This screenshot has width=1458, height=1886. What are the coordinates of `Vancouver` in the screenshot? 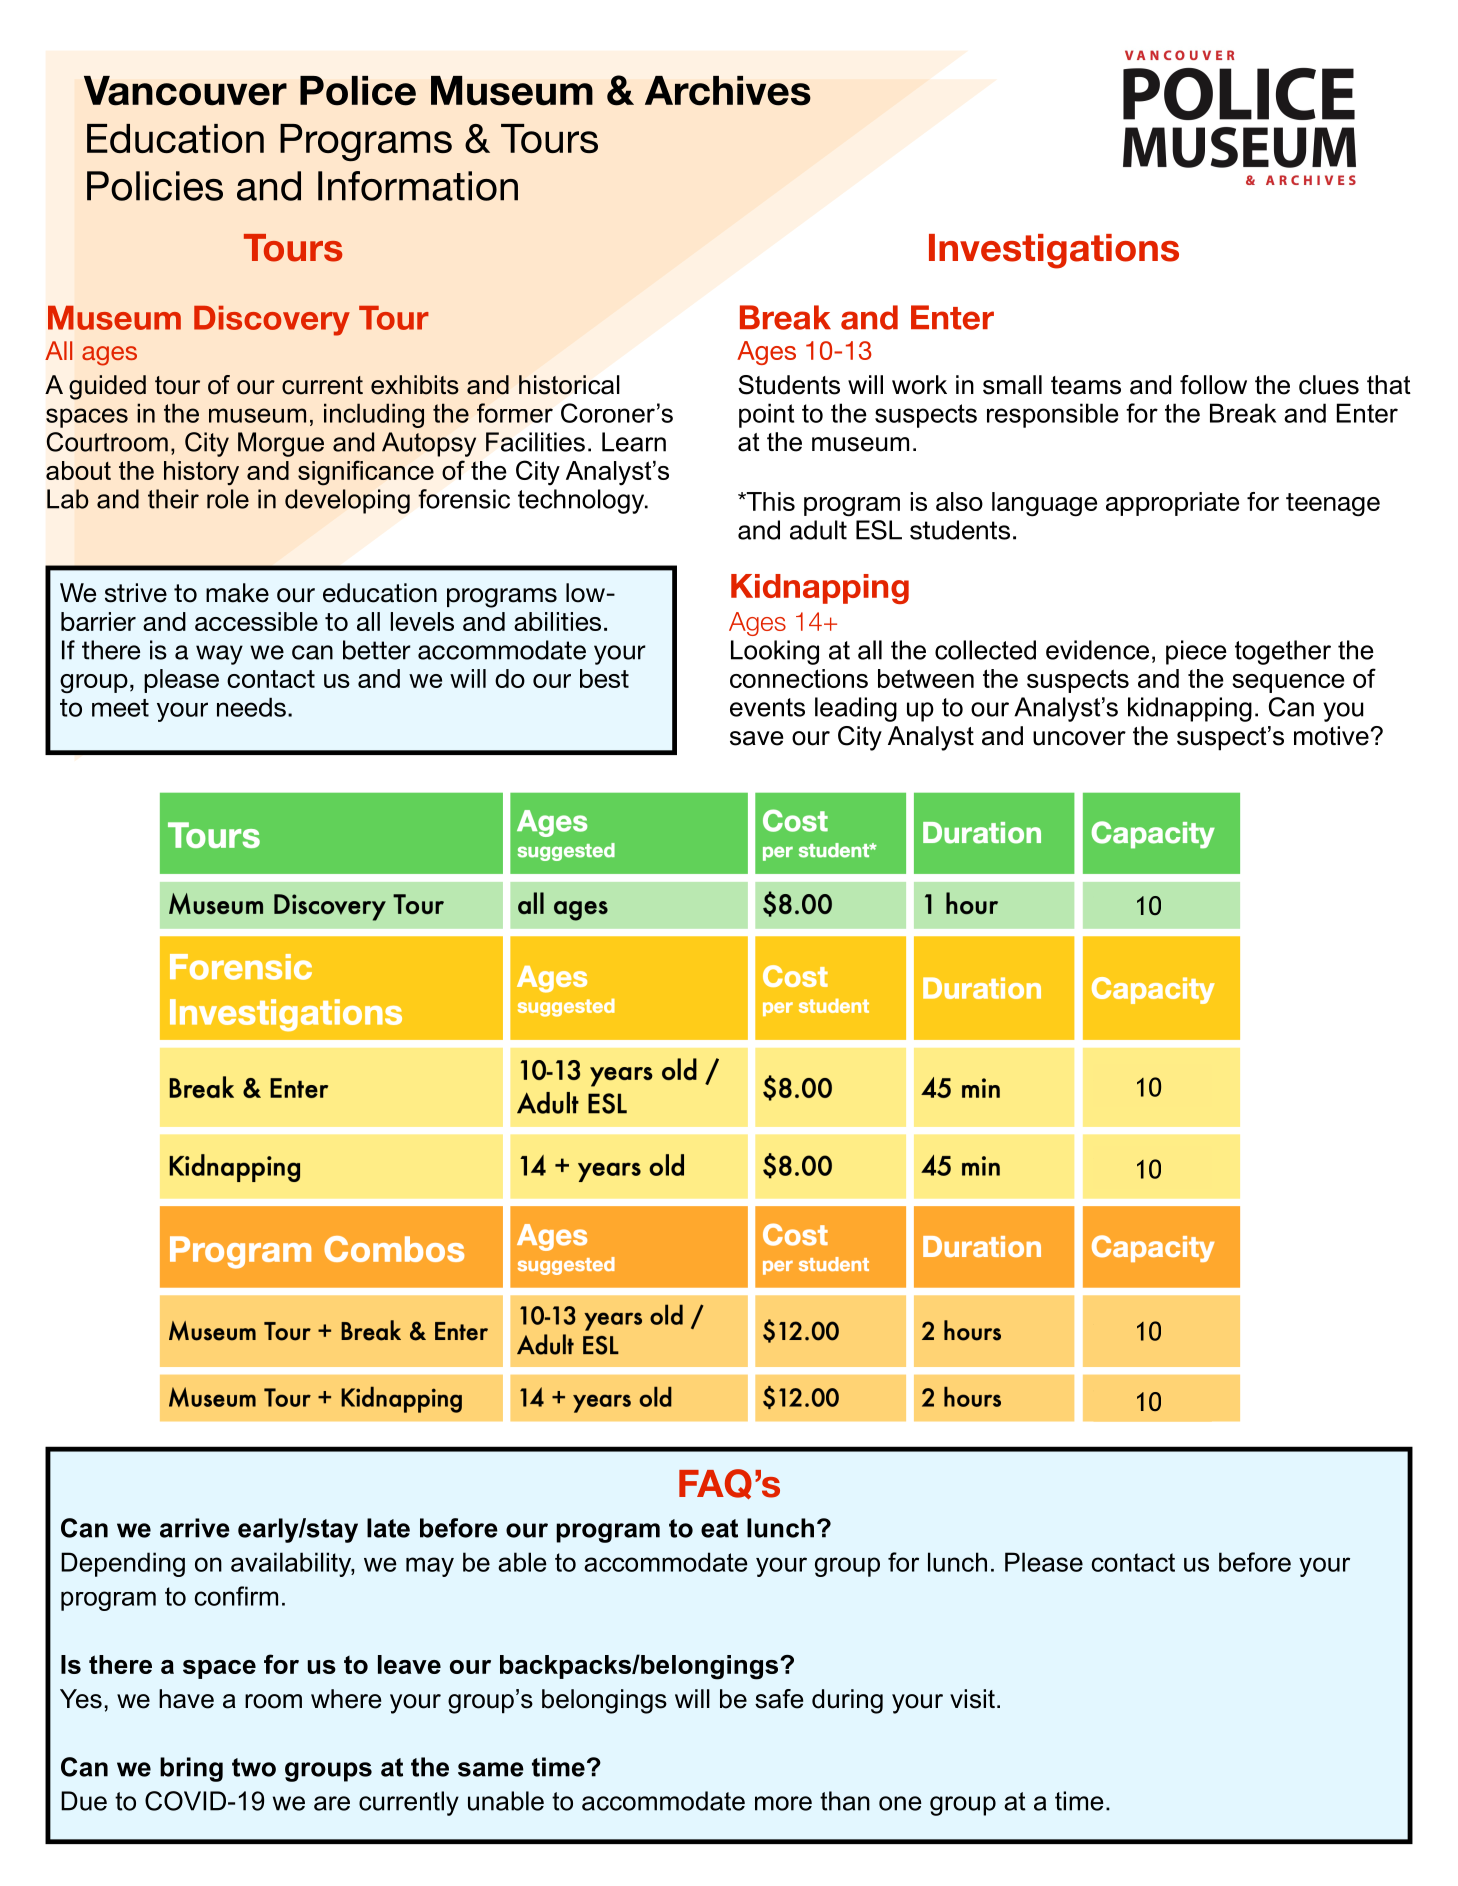 It's located at (185, 91).
